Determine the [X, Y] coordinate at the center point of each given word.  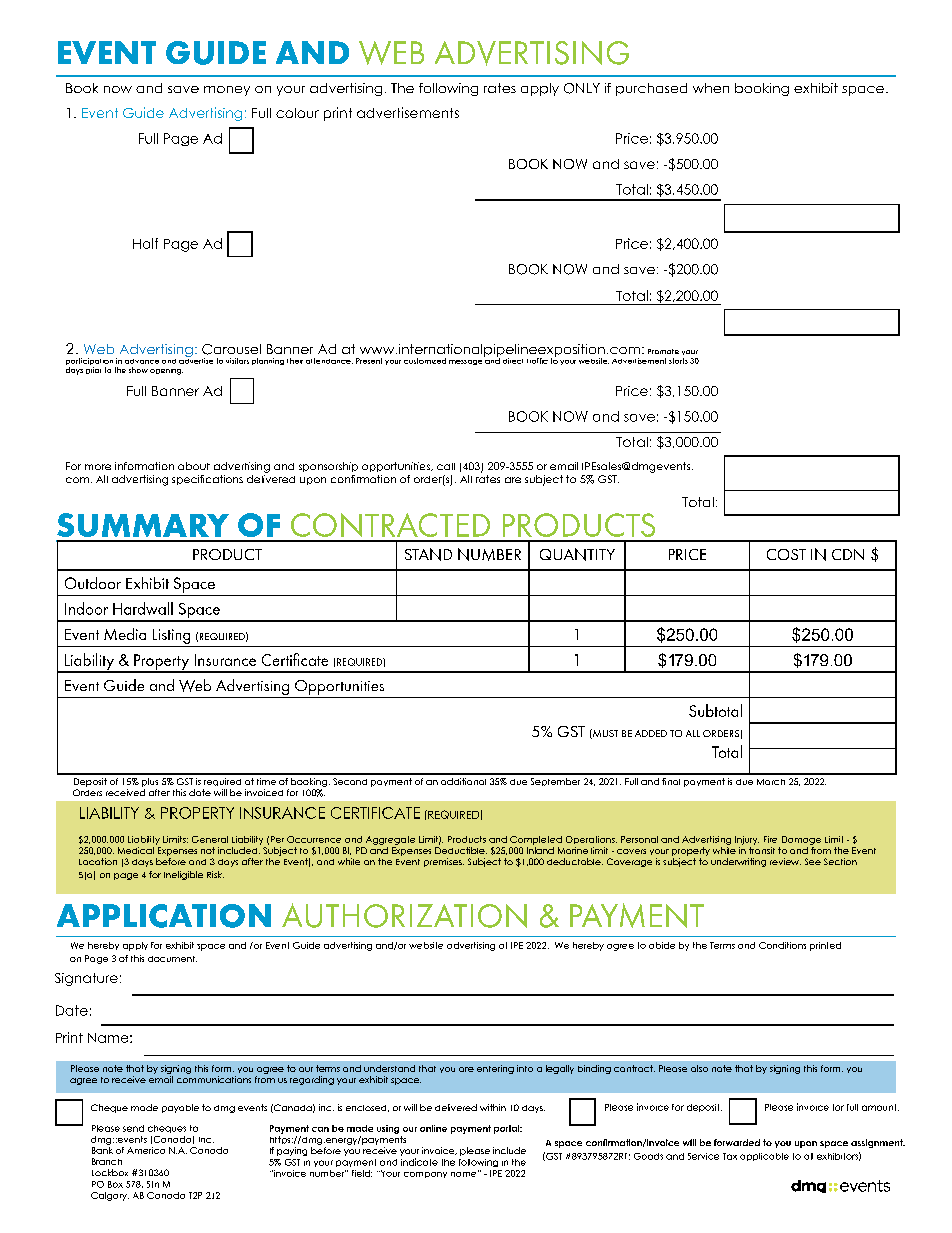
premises [444, 862]
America [146, 1150]
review [785, 861]
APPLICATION [164, 916]
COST [786, 554]
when [711, 88]
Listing [172, 638]
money [227, 91]
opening [166, 372]
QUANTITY [577, 554]
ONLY [582, 88]
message [465, 362]
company [425, 1175]
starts [678, 361]
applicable [764, 1157]
